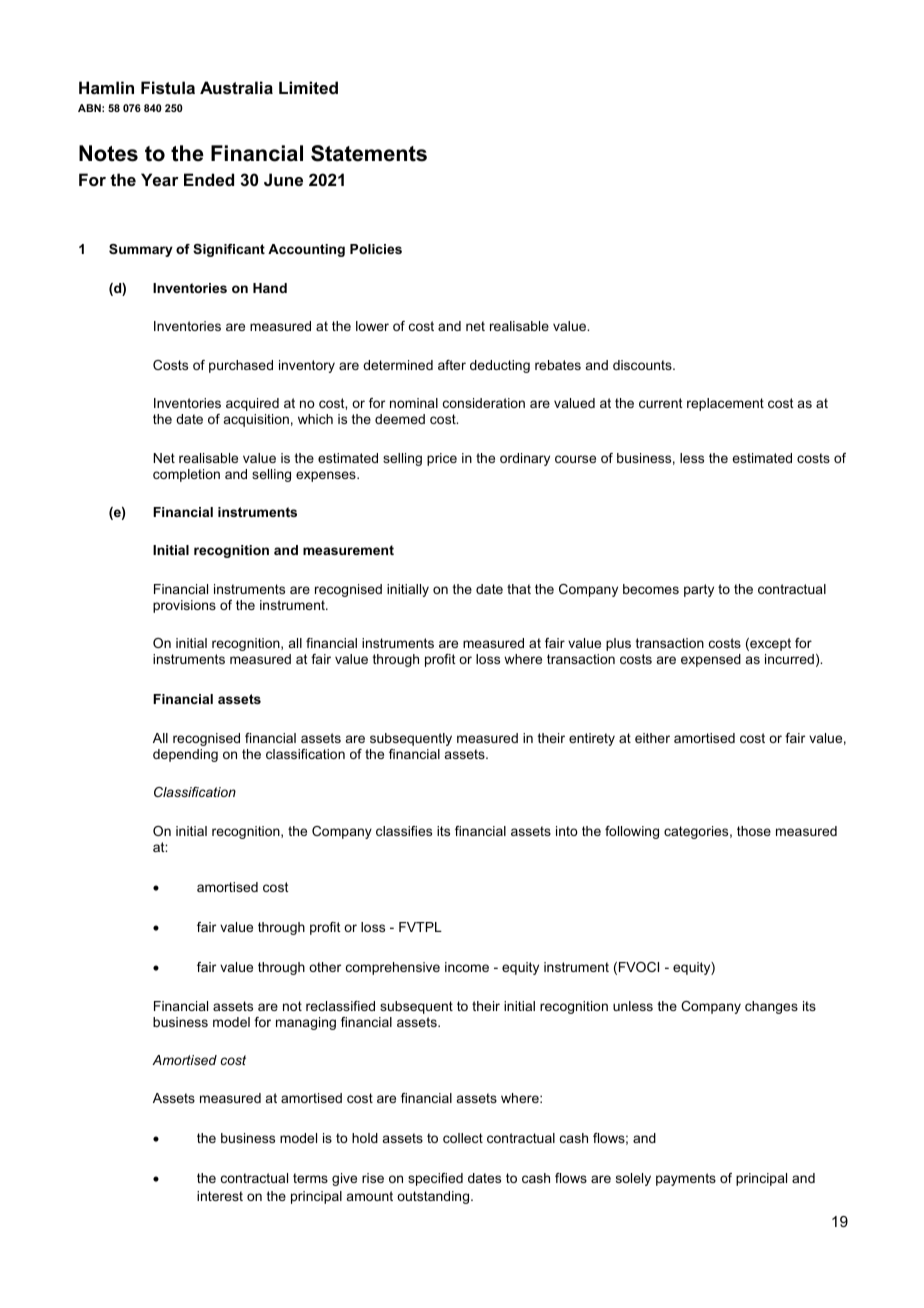  I want to click on provisions, so click(184, 606).
